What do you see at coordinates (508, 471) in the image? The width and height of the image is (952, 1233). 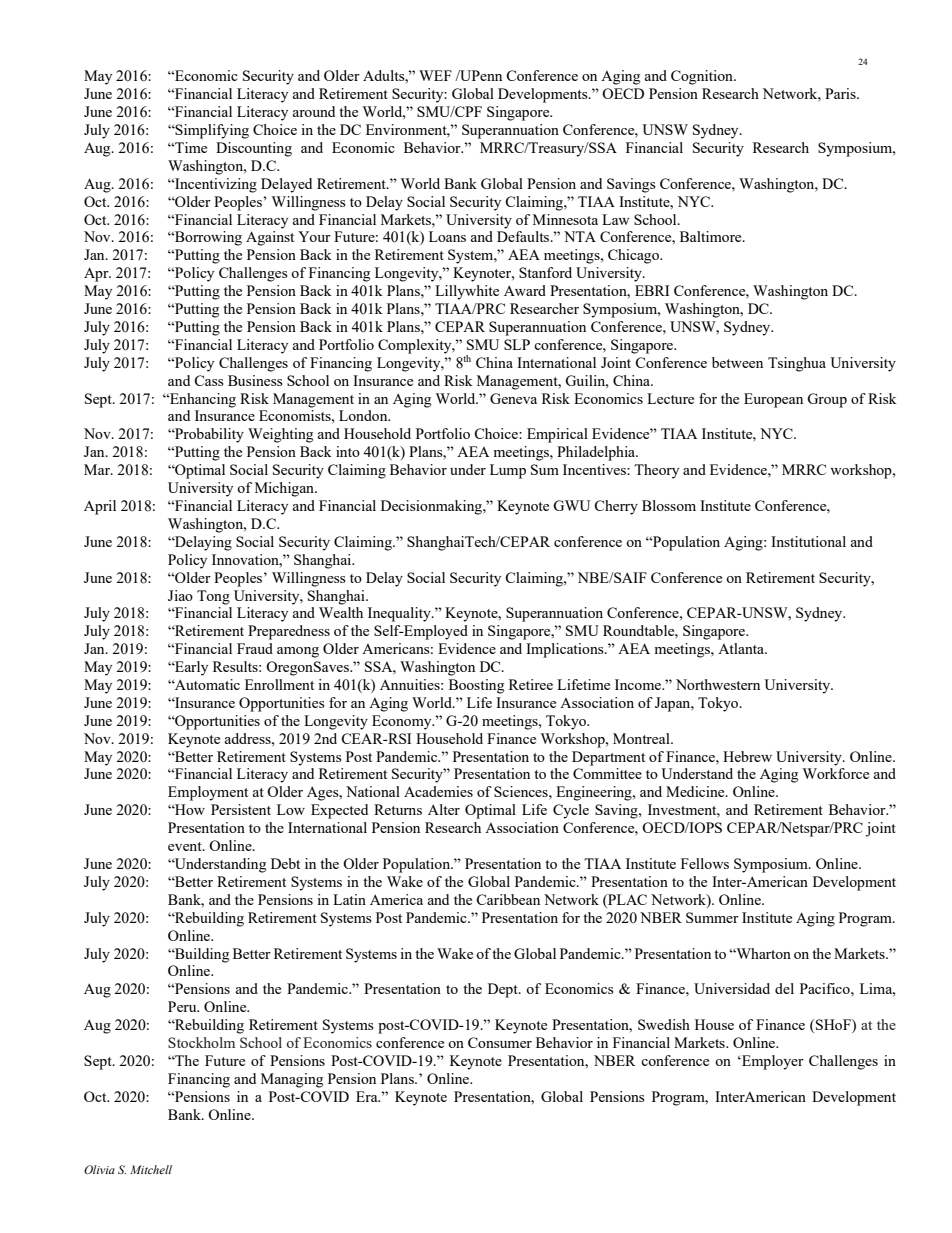 I see `Lump` at bounding box center [508, 471].
